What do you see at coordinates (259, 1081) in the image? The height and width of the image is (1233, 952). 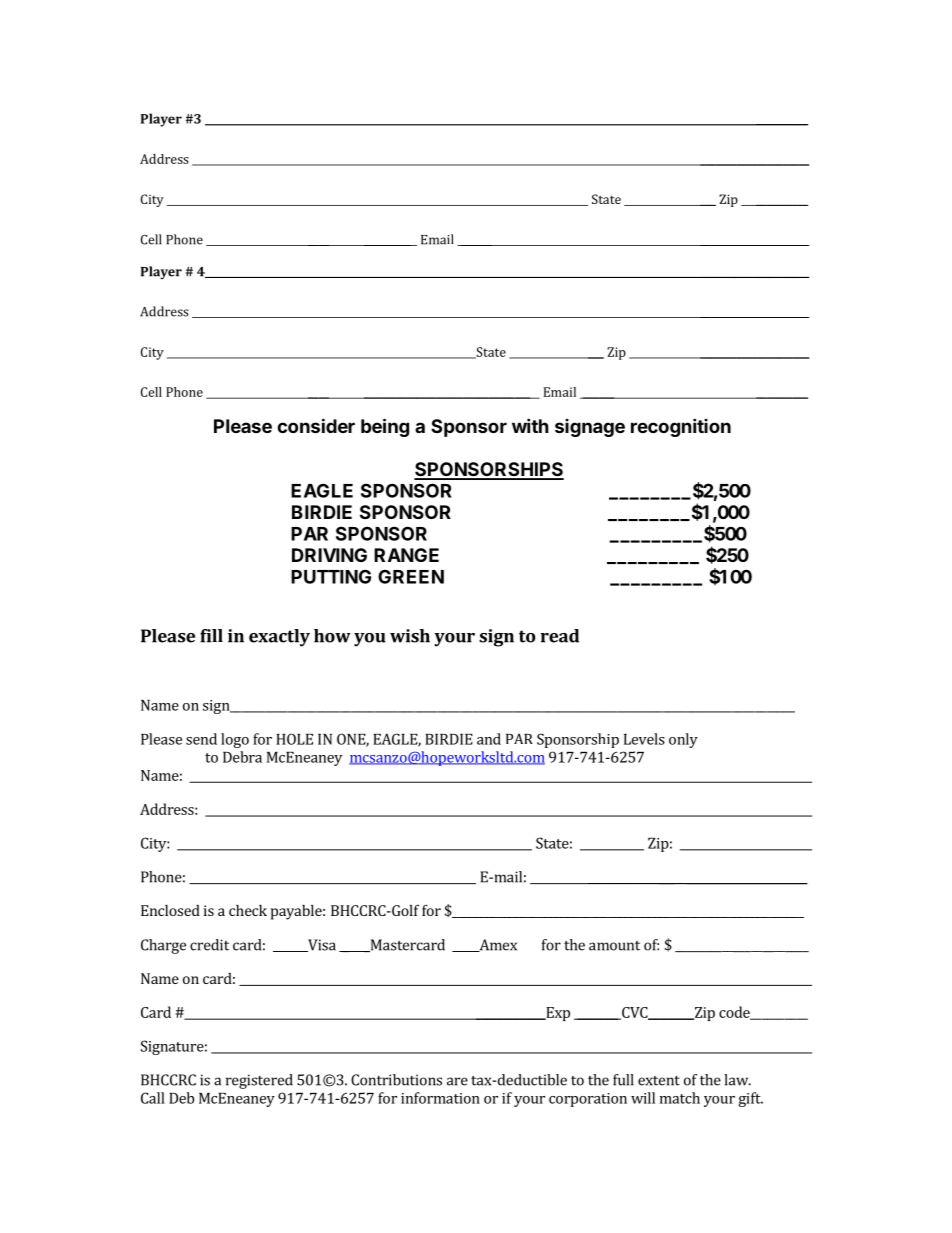 I see `registered` at bounding box center [259, 1081].
